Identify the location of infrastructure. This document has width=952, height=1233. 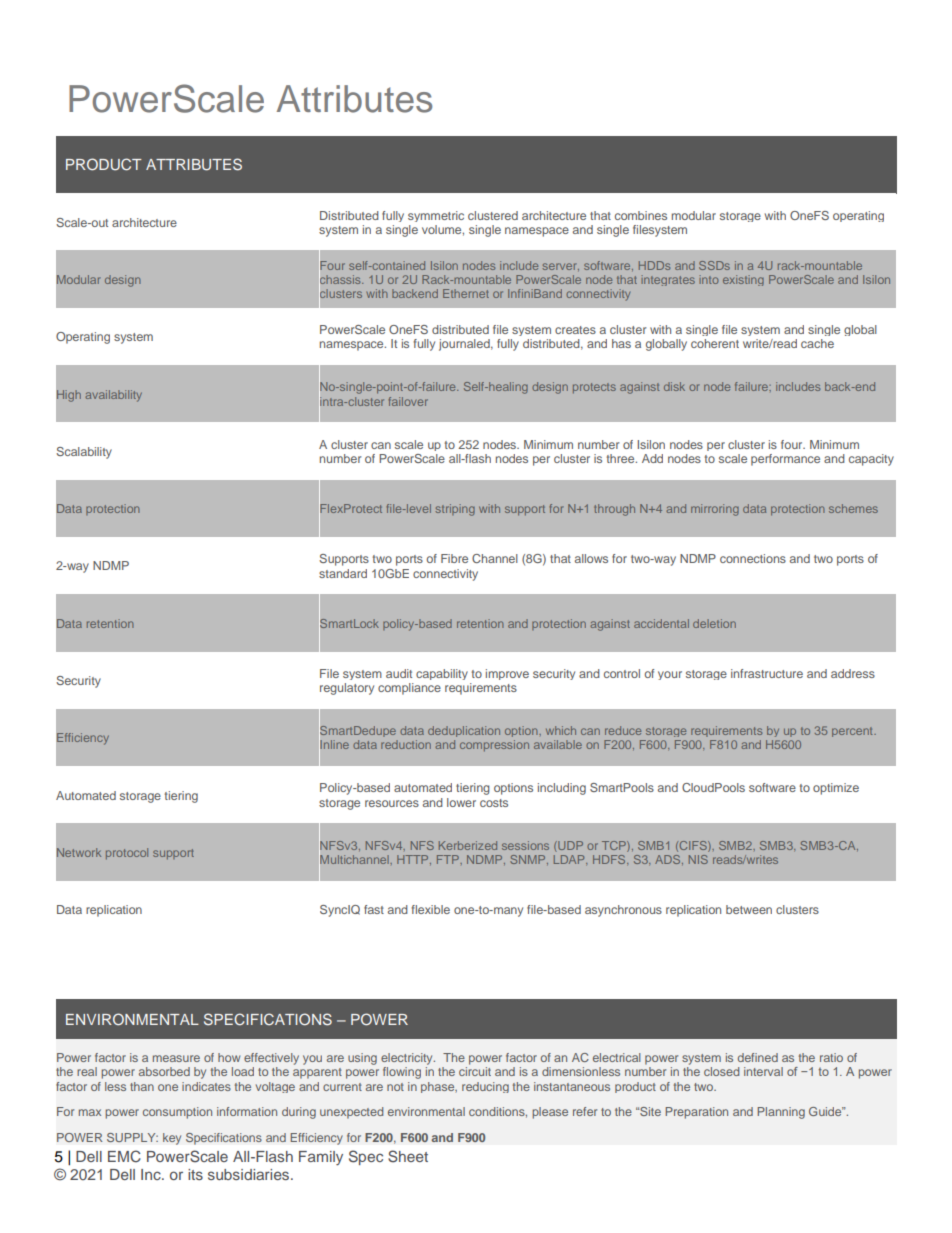
(767, 673).
